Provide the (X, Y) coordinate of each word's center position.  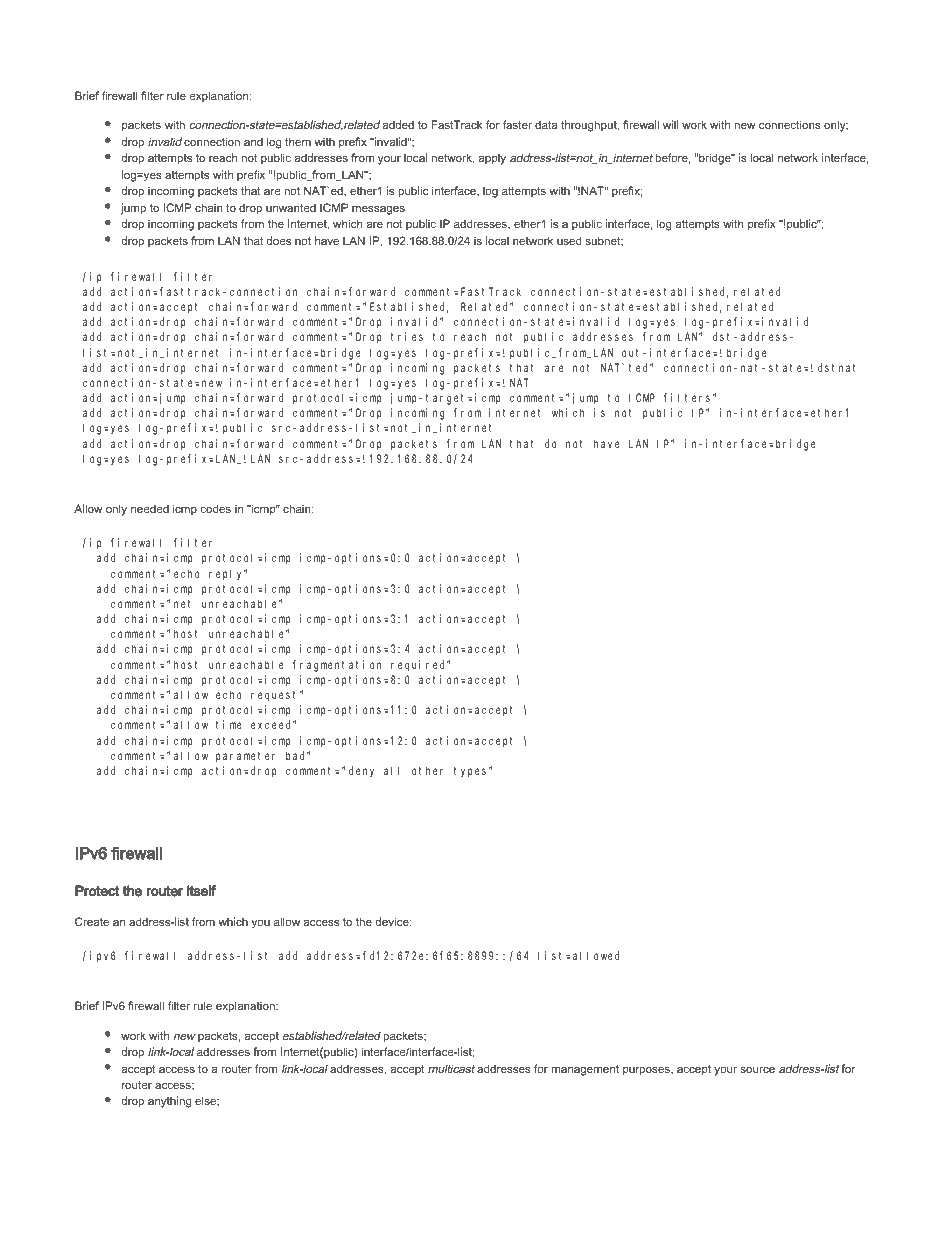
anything (170, 1102)
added (398, 124)
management (585, 1070)
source (757, 1070)
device (393, 921)
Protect (97, 891)
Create (92, 921)
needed (150, 508)
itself (201, 891)
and (253, 141)
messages (378, 210)
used (569, 240)
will (670, 124)
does (278, 240)
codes (215, 508)
